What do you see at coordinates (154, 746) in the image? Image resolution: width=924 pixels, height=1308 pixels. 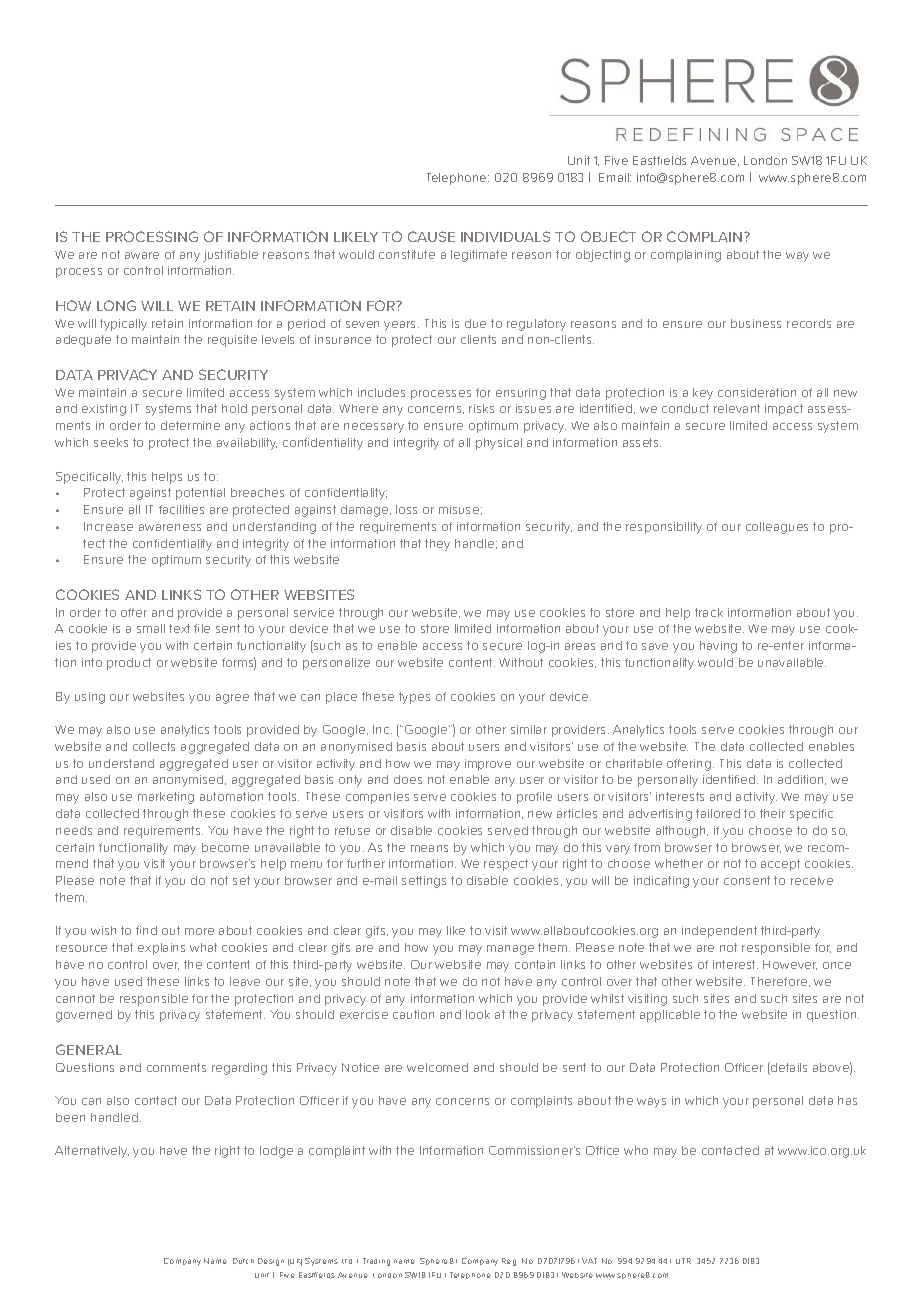 I see `collects` at bounding box center [154, 746].
